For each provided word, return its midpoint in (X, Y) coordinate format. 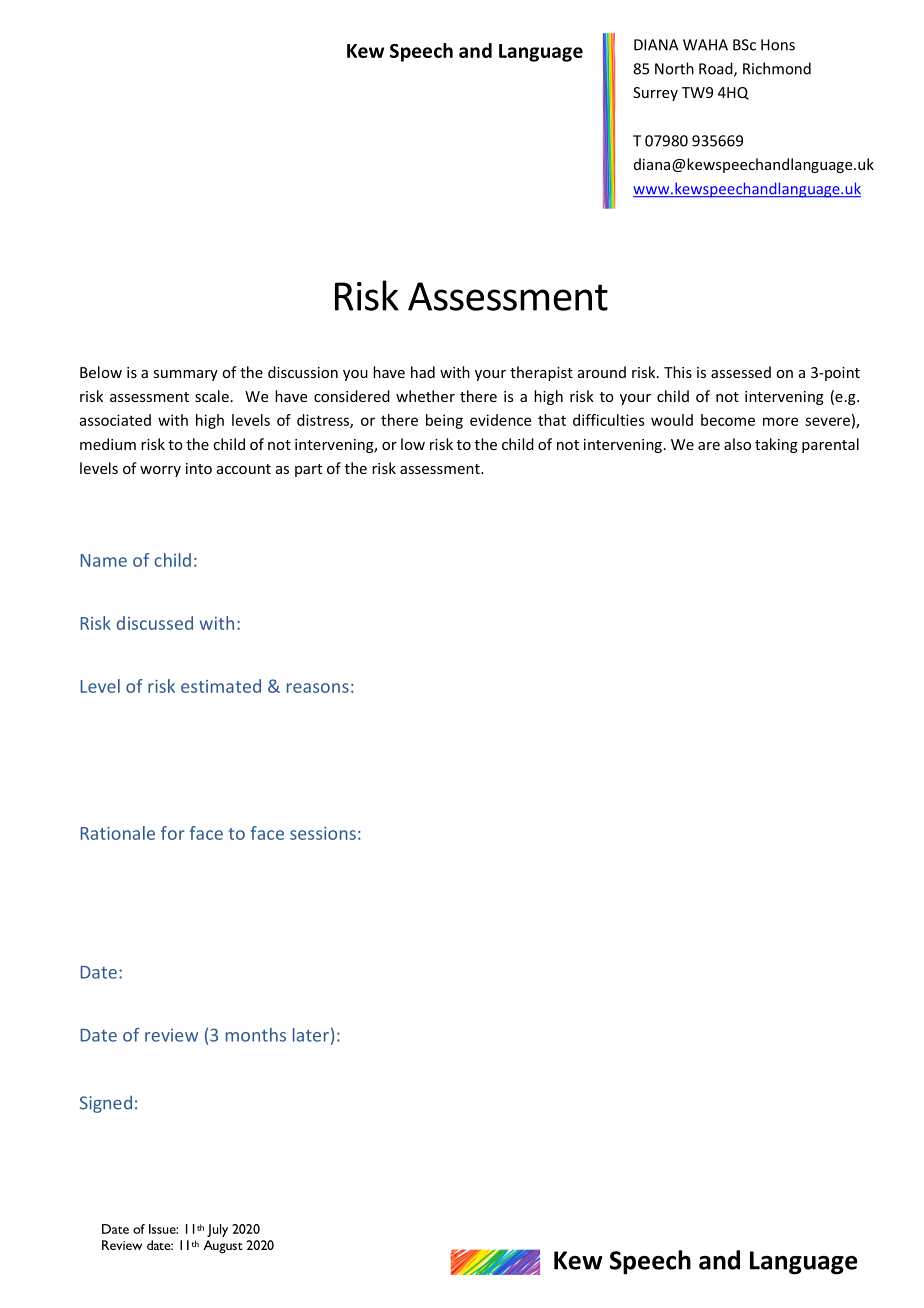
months (256, 1035)
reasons (318, 688)
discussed (155, 623)
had (423, 372)
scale (212, 396)
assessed (741, 372)
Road (717, 69)
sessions (323, 833)
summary (185, 375)
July (217, 1230)
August (223, 1247)
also (737, 444)
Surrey (655, 94)
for (173, 833)
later (311, 1035)
